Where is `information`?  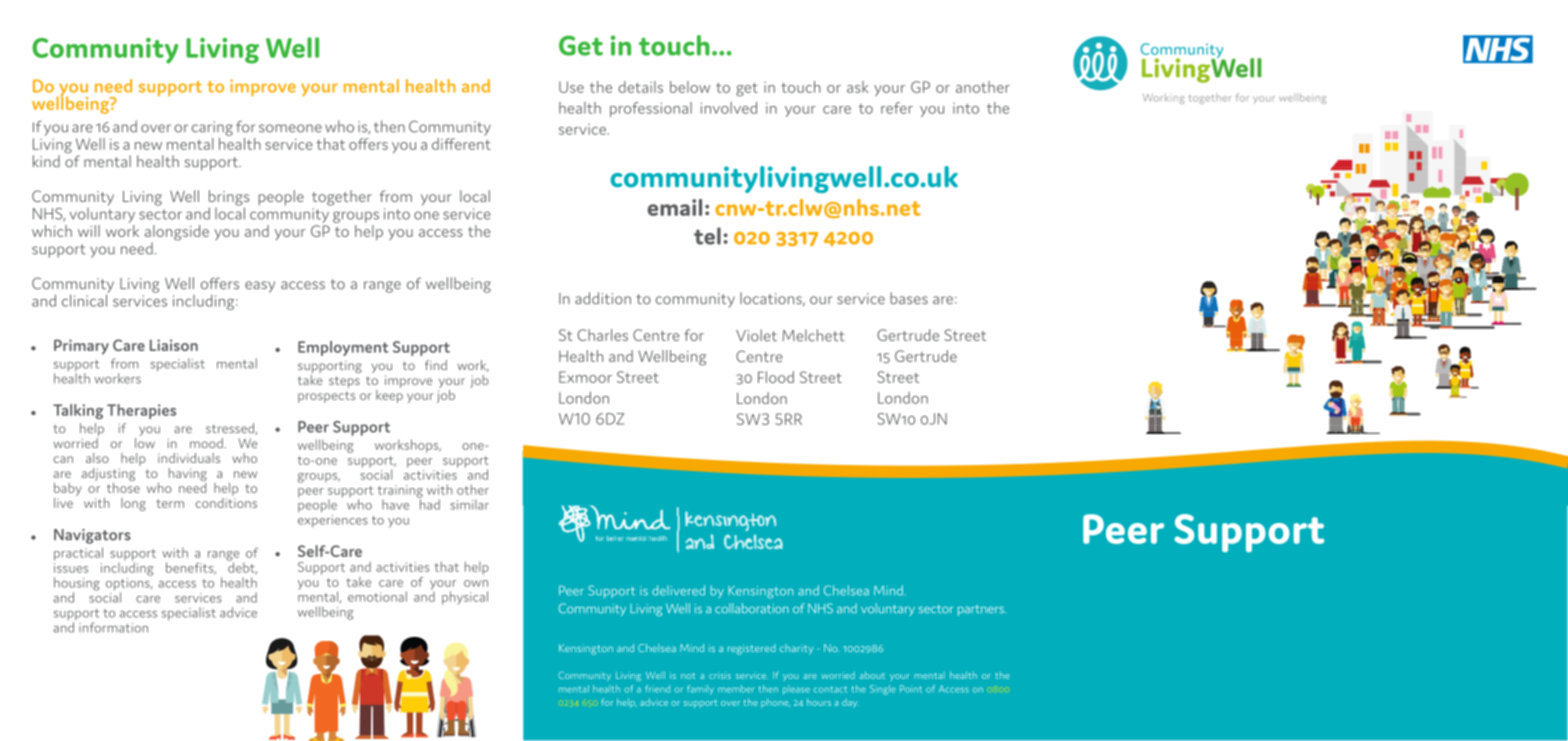 information is located at coordinates (113, 627).
